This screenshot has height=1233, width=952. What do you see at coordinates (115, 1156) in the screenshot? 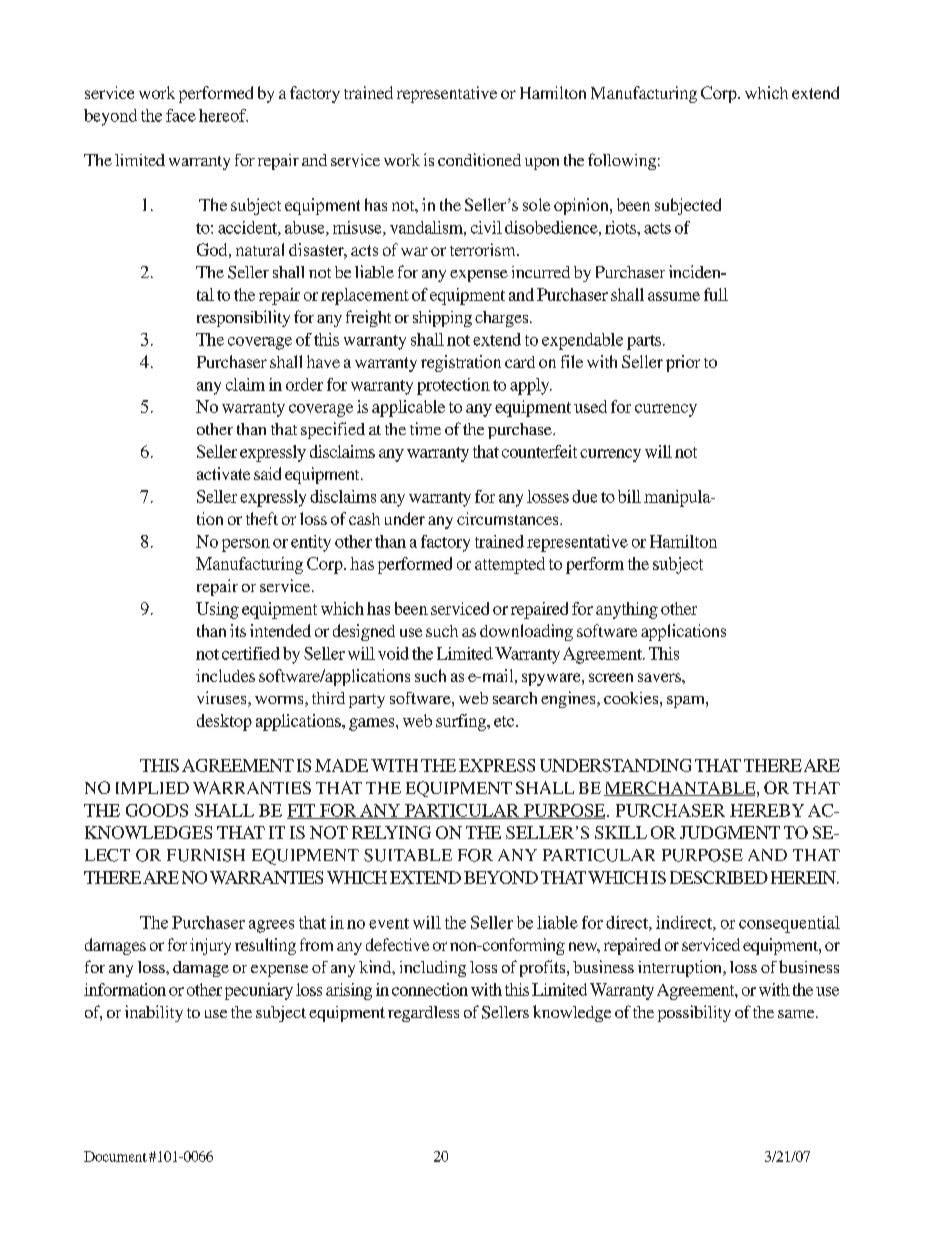
I see `Document` at bounding box center [115, 1156].
